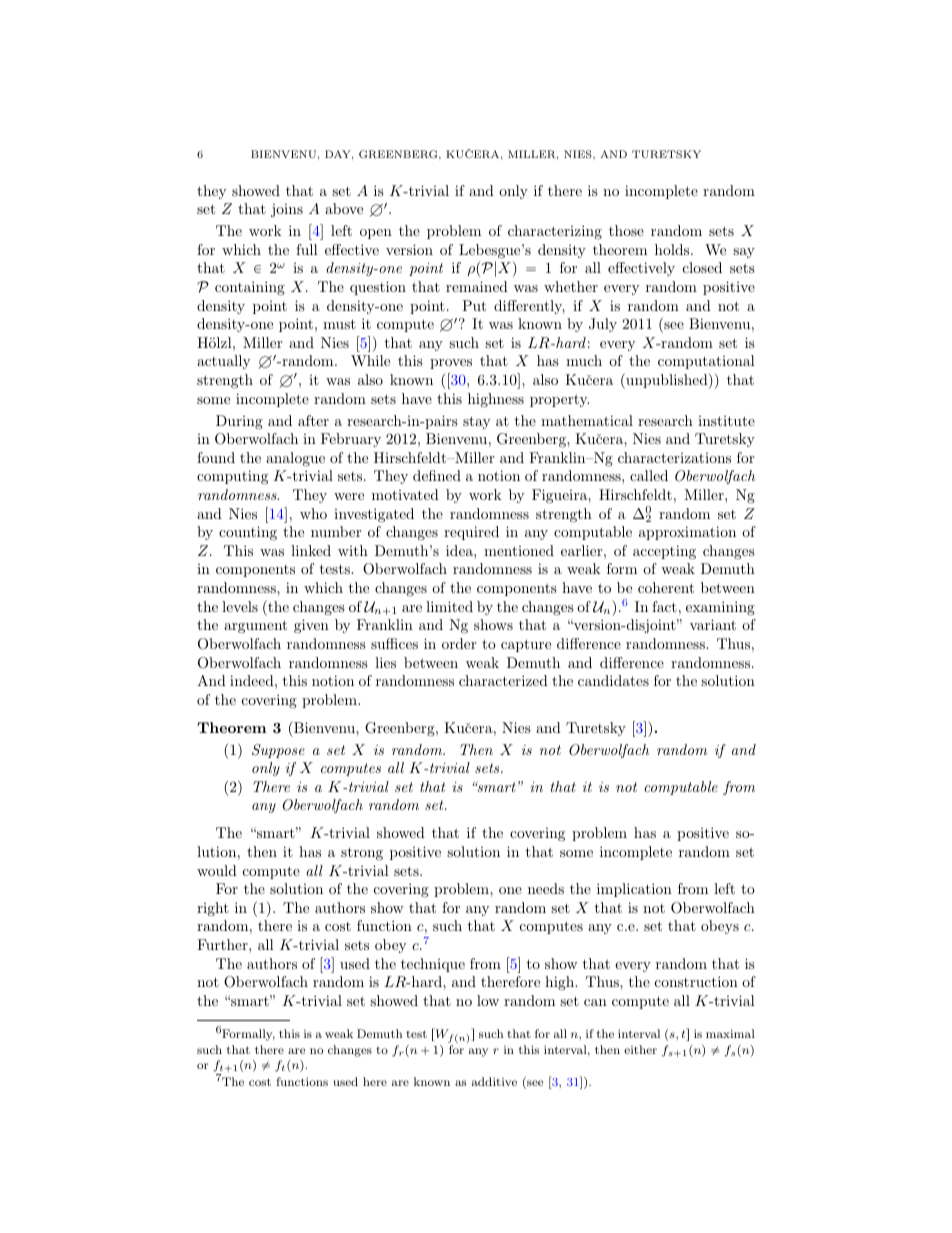  I want to click on argument, so click(255, 626).
